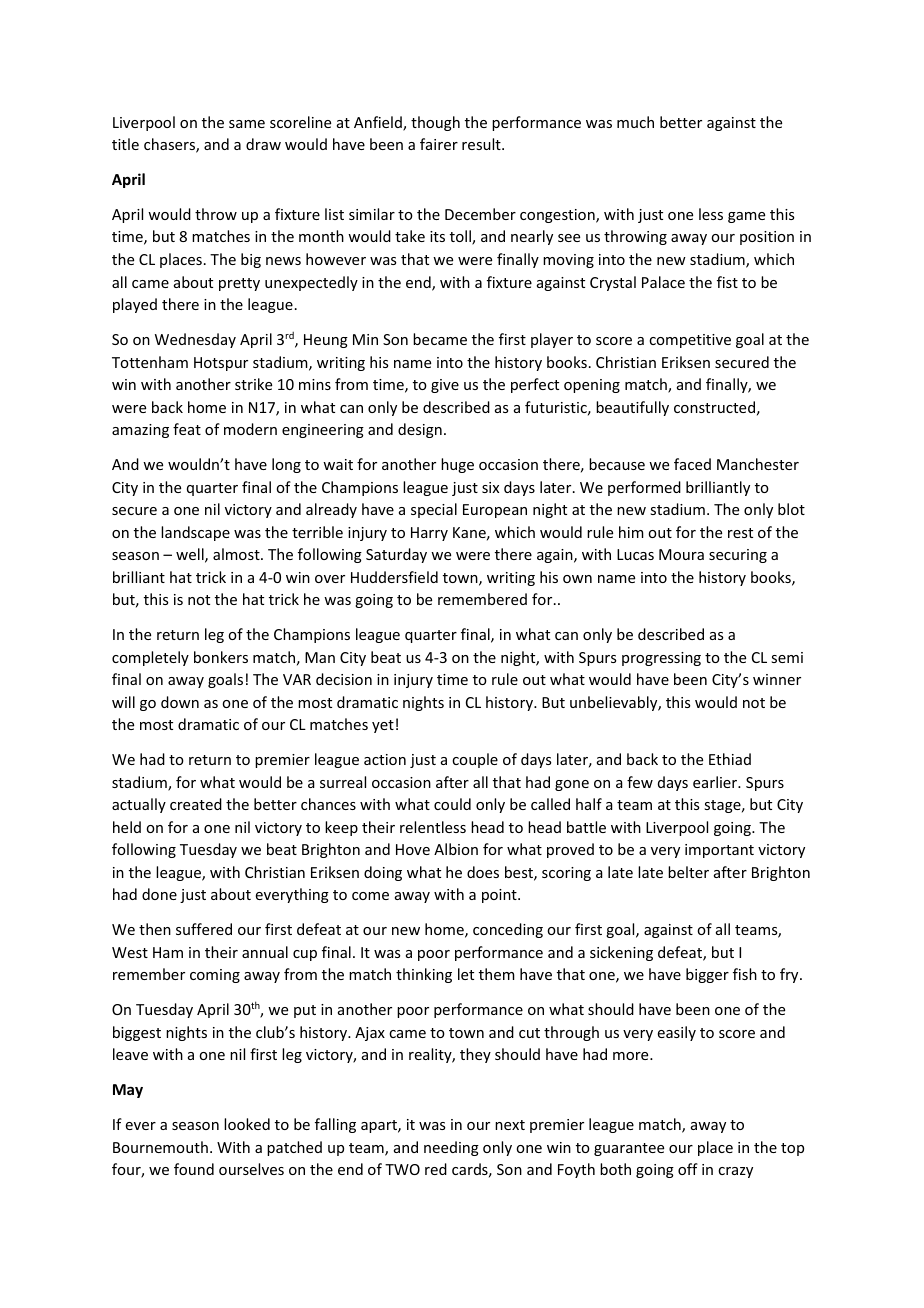 This screenshot has width=924, height=1308. I want to click on suffered, so click(204, 929).
